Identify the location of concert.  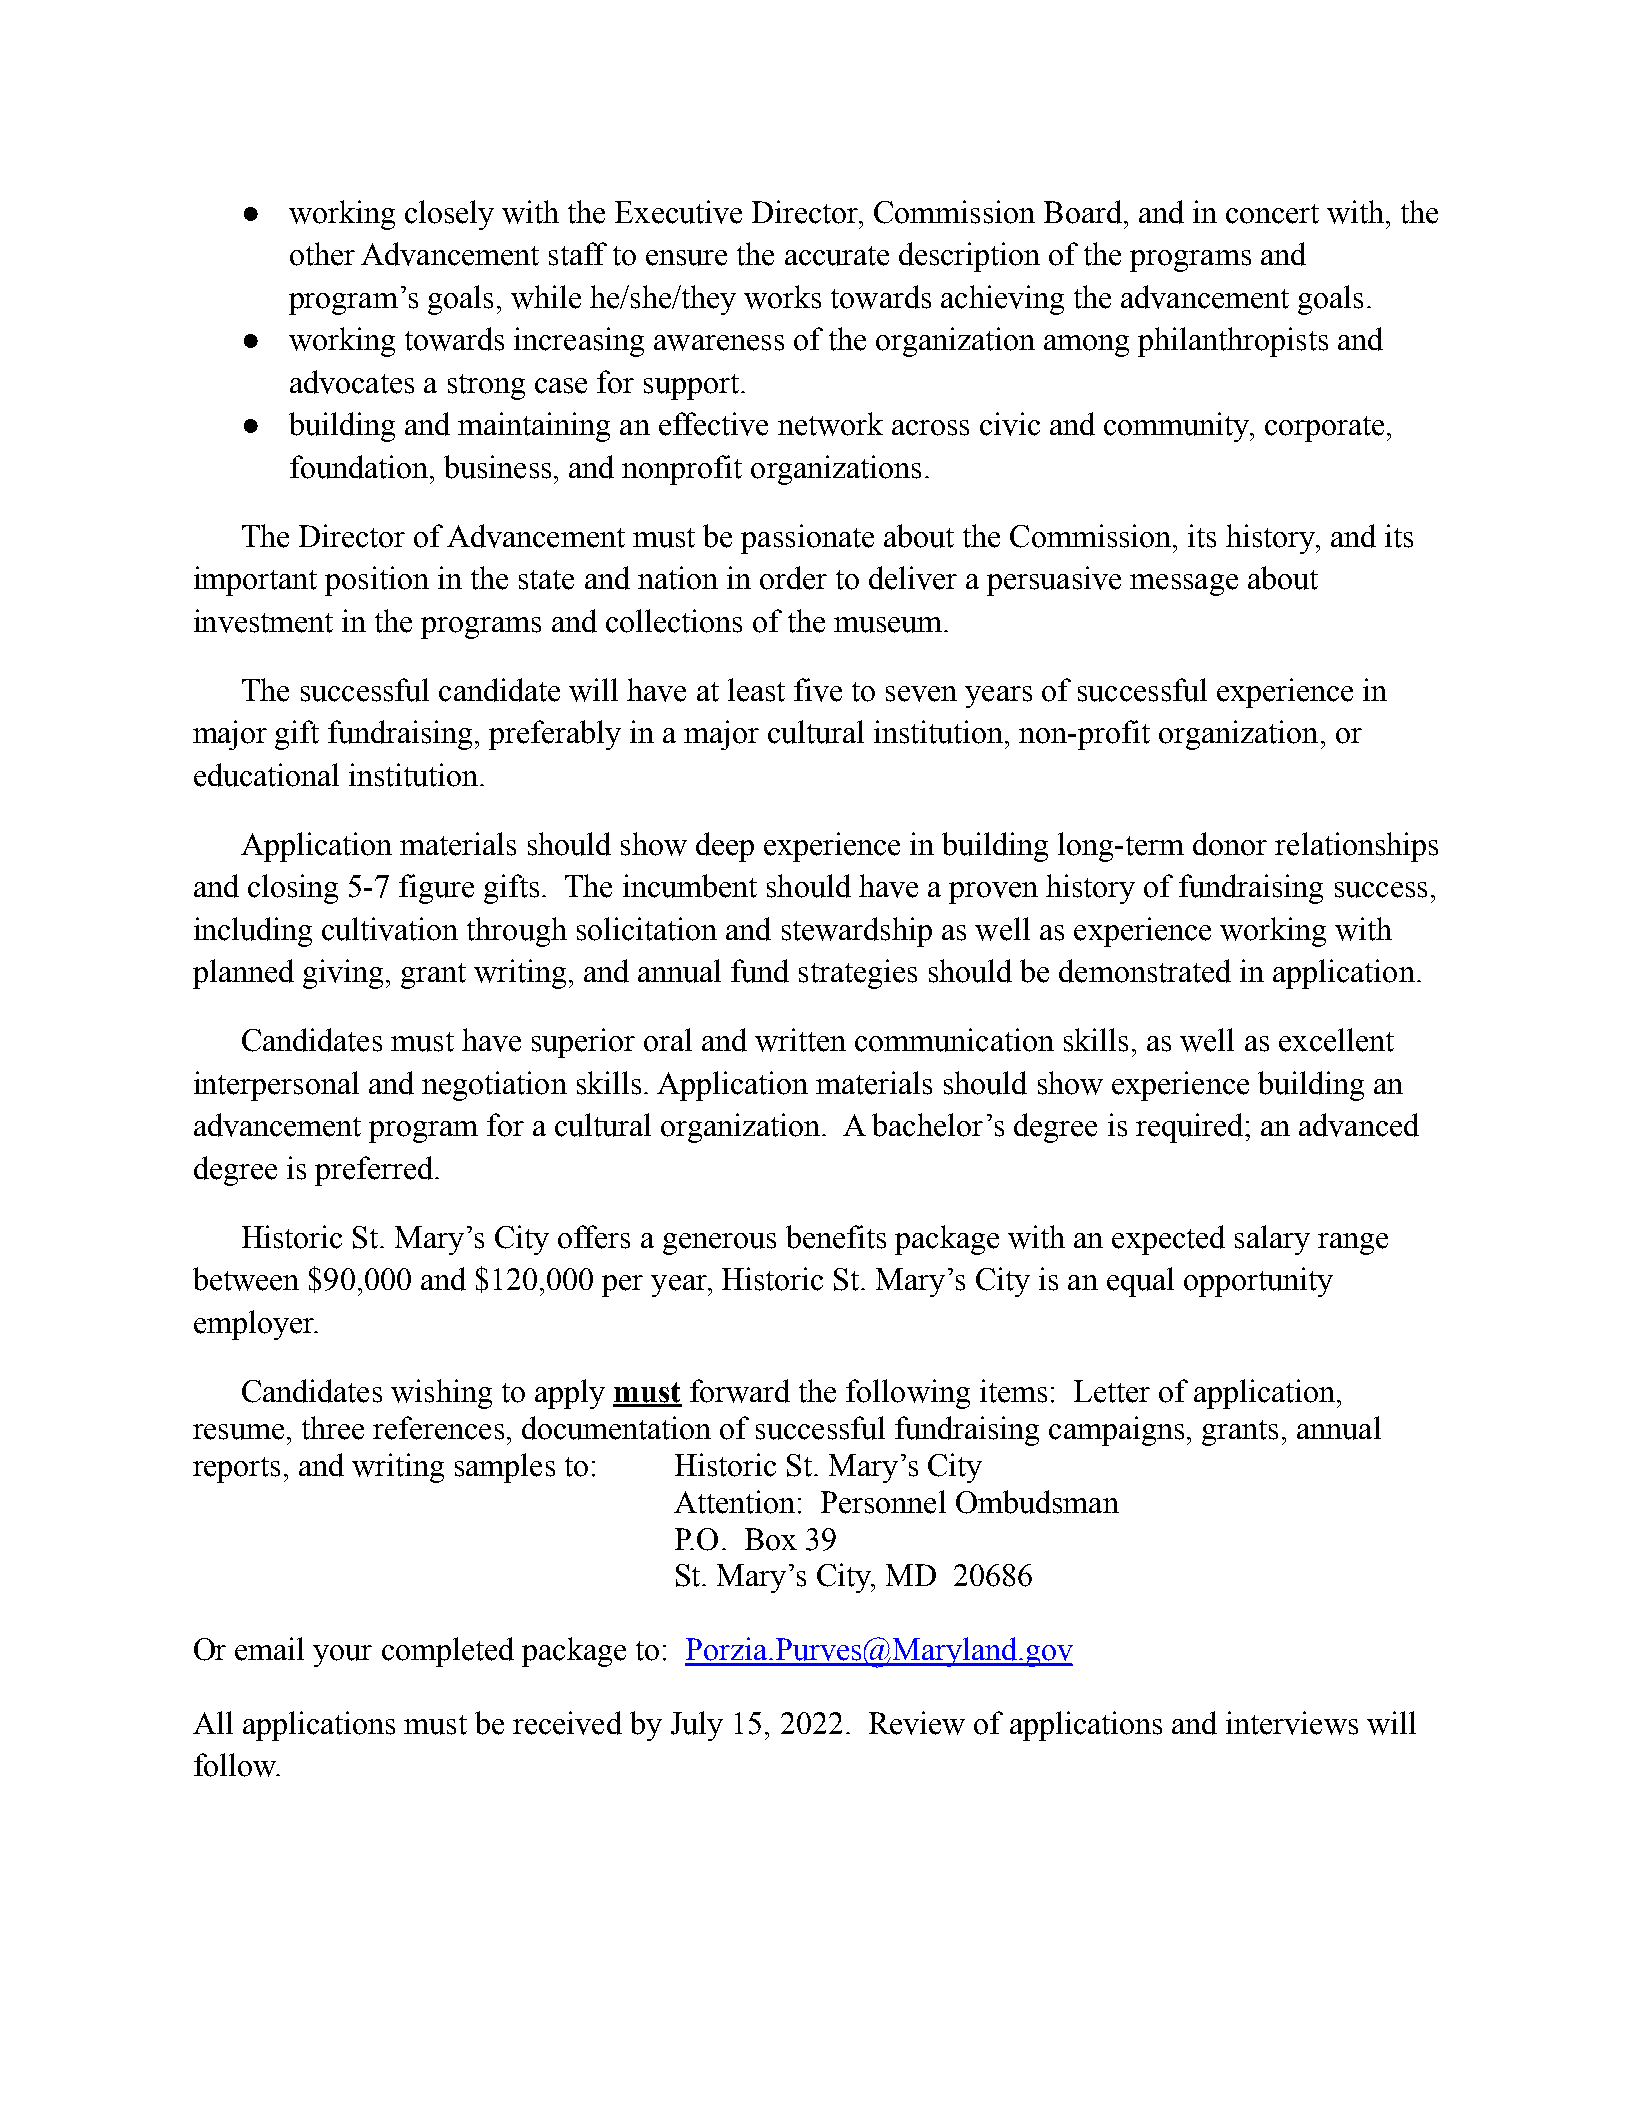
(1272, 214).
